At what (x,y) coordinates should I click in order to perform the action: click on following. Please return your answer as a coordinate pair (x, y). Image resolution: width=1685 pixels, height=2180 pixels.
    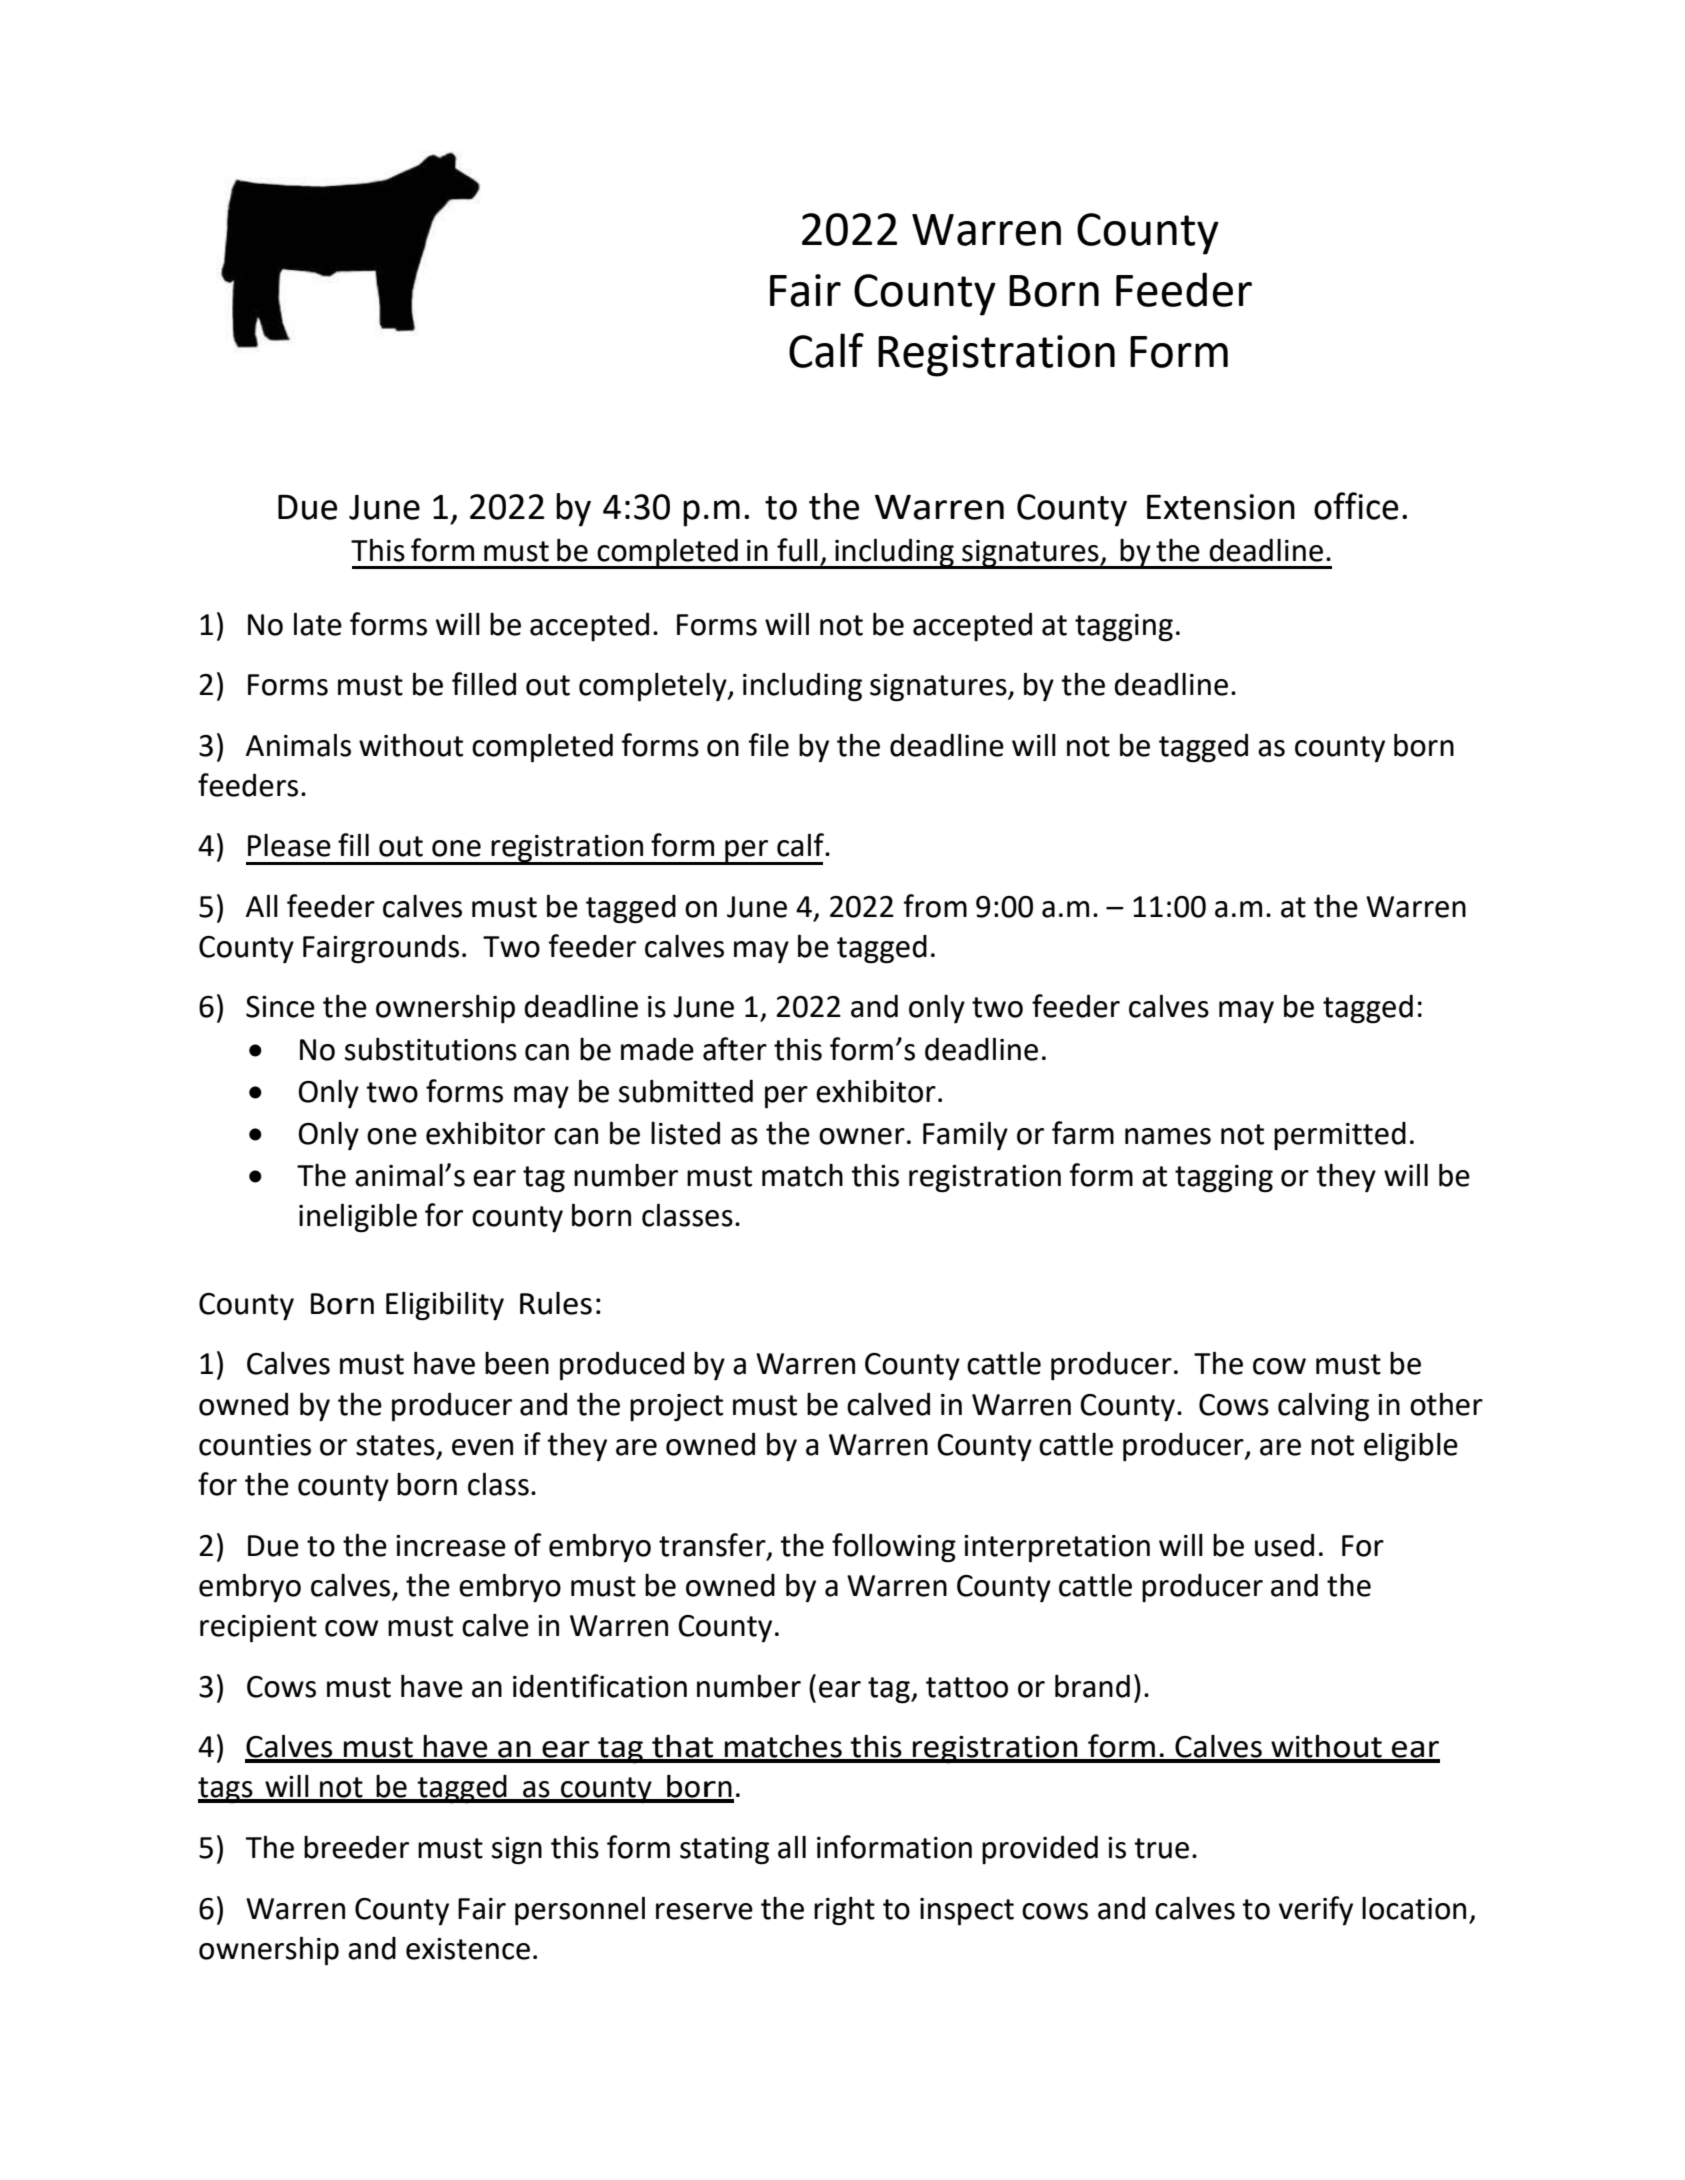
    Looking at the image, I should click on (894, 1548).
